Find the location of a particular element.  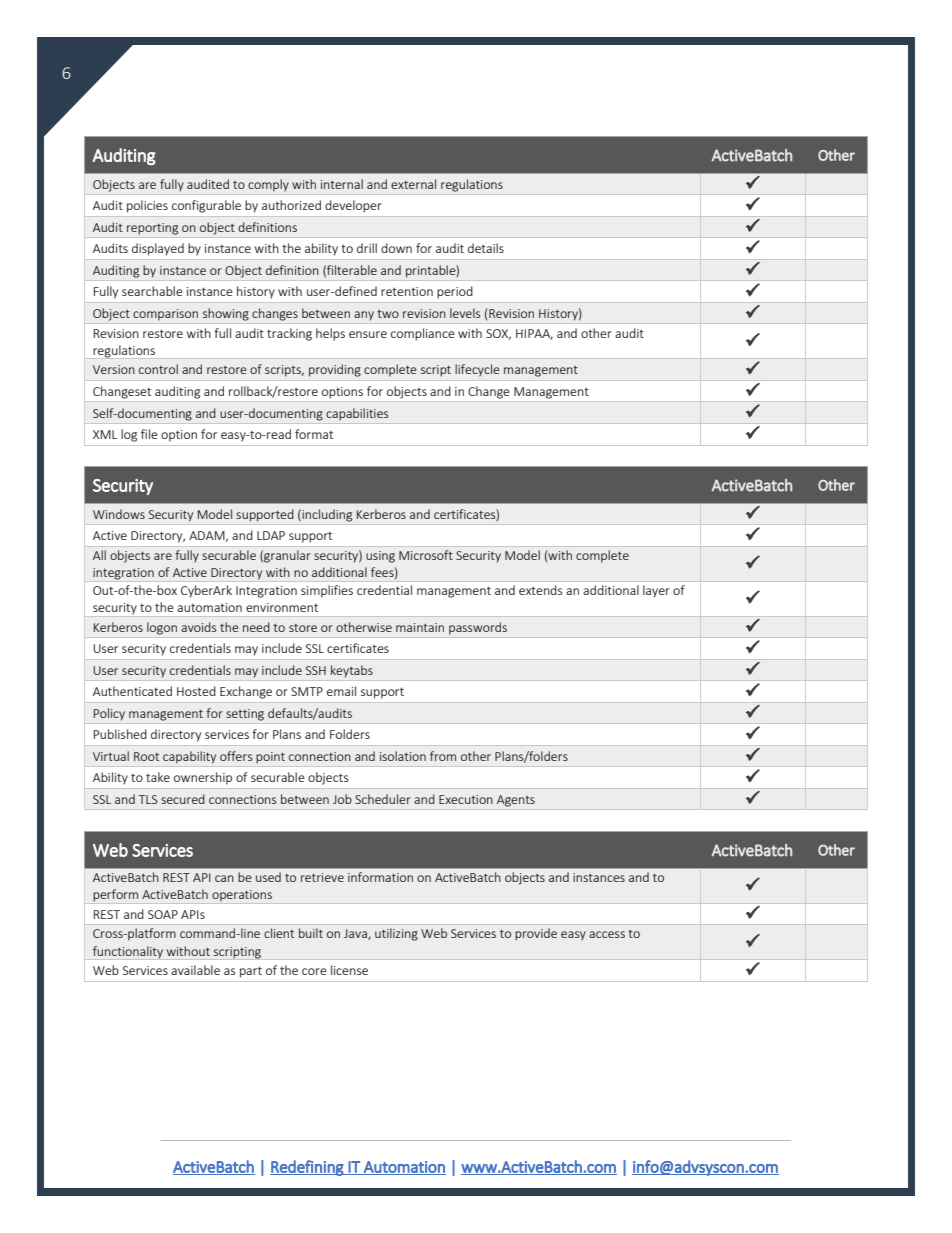

Scheduler is located at coordinates (383, 799).
